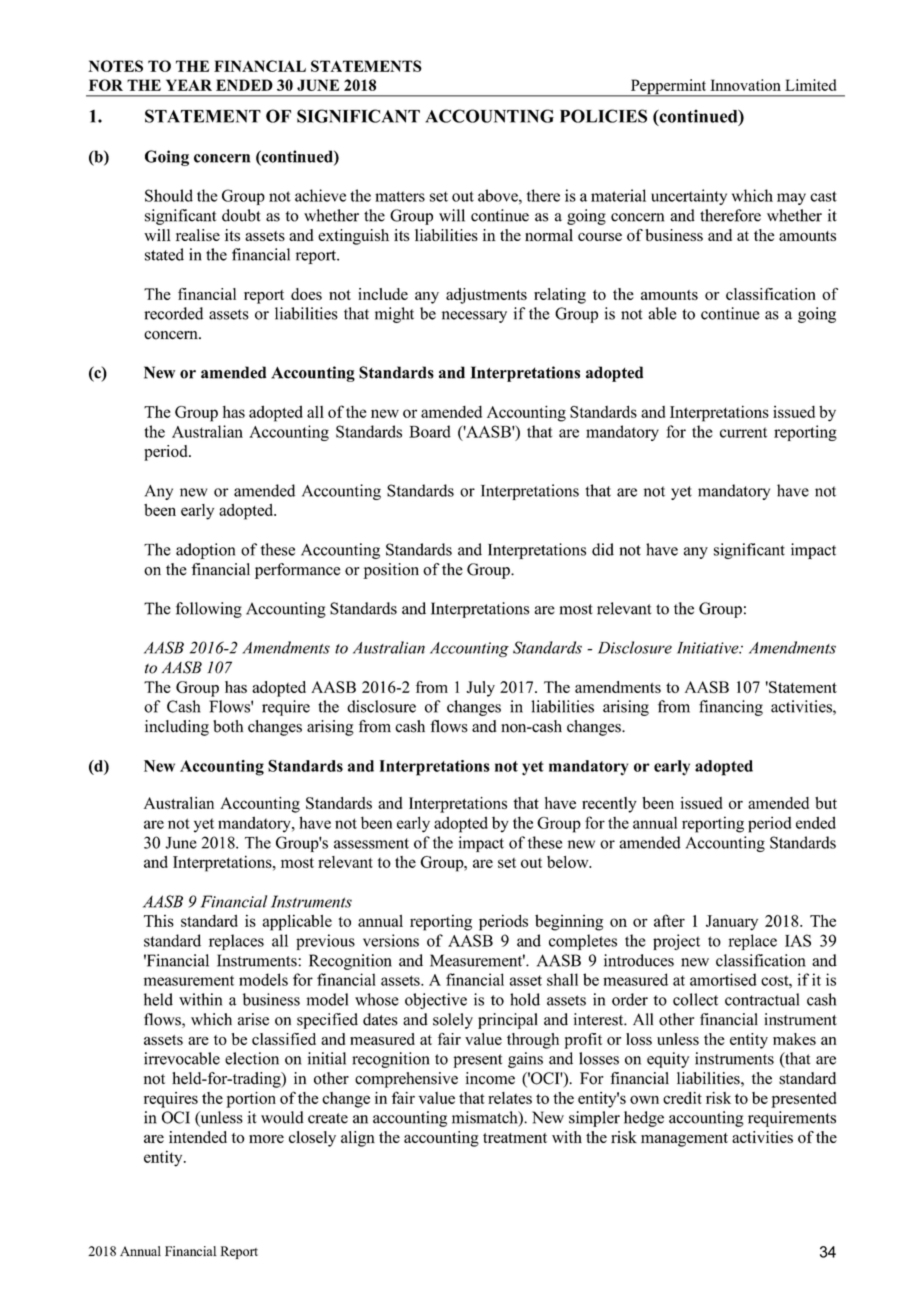 The height and width of the screenshot is (1308, 924). I want to click on mismatch, so click(486, 1118).
